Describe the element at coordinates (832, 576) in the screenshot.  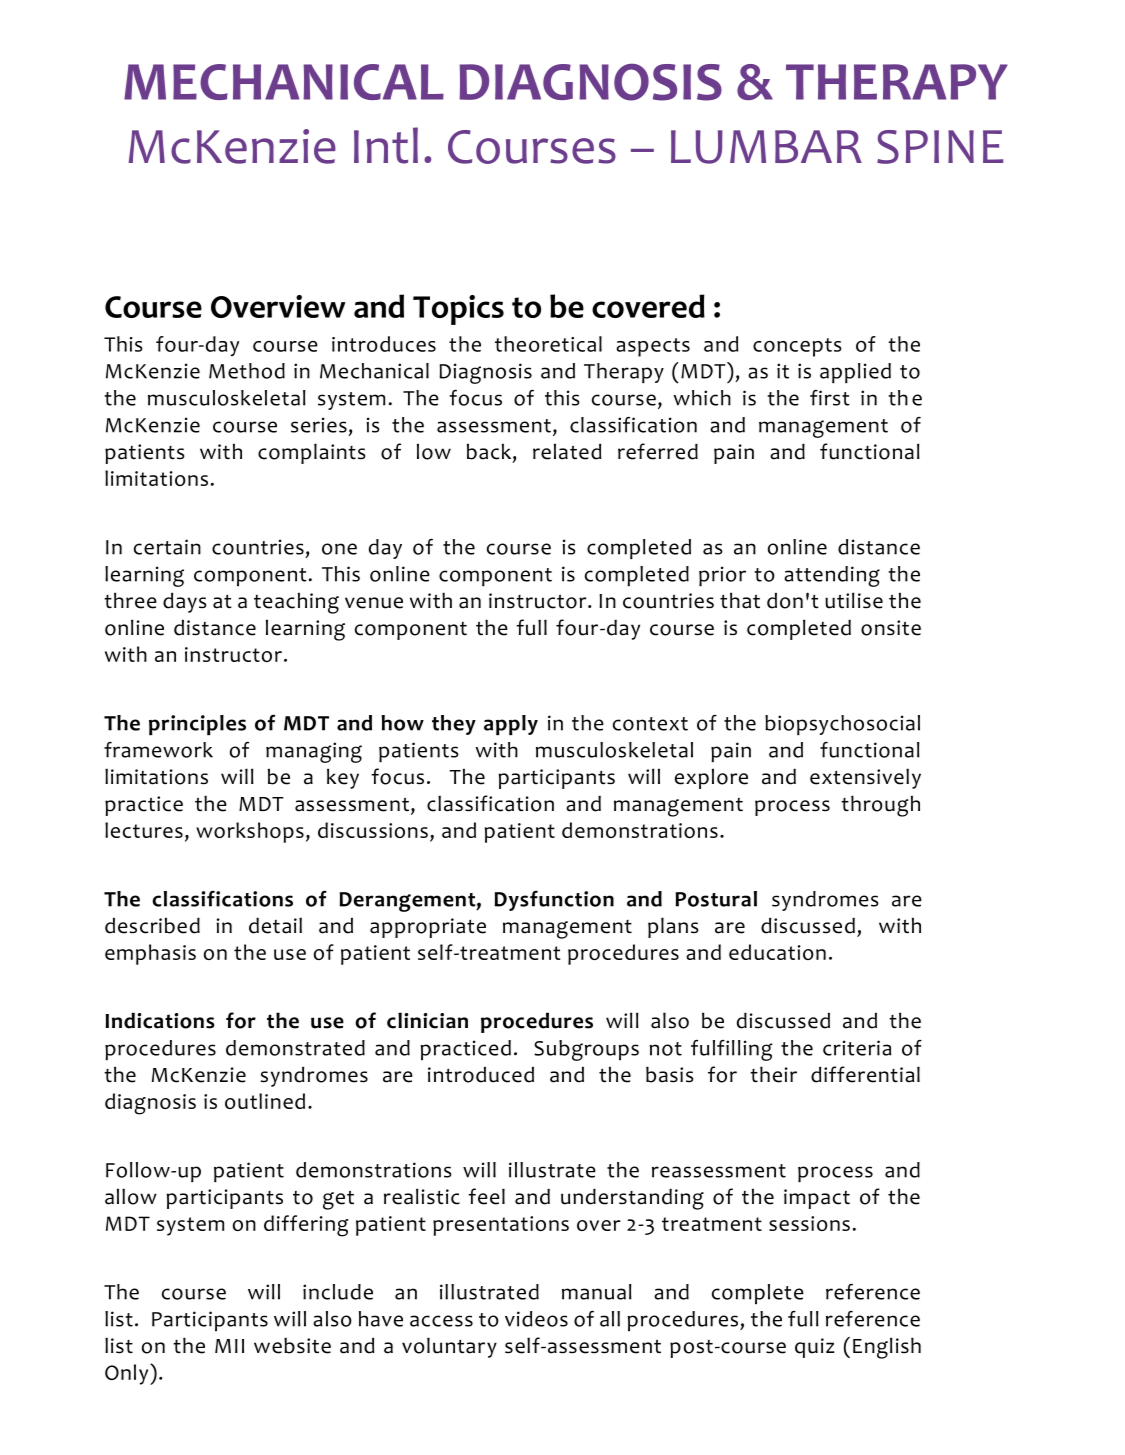
I see `attending` at that location.
